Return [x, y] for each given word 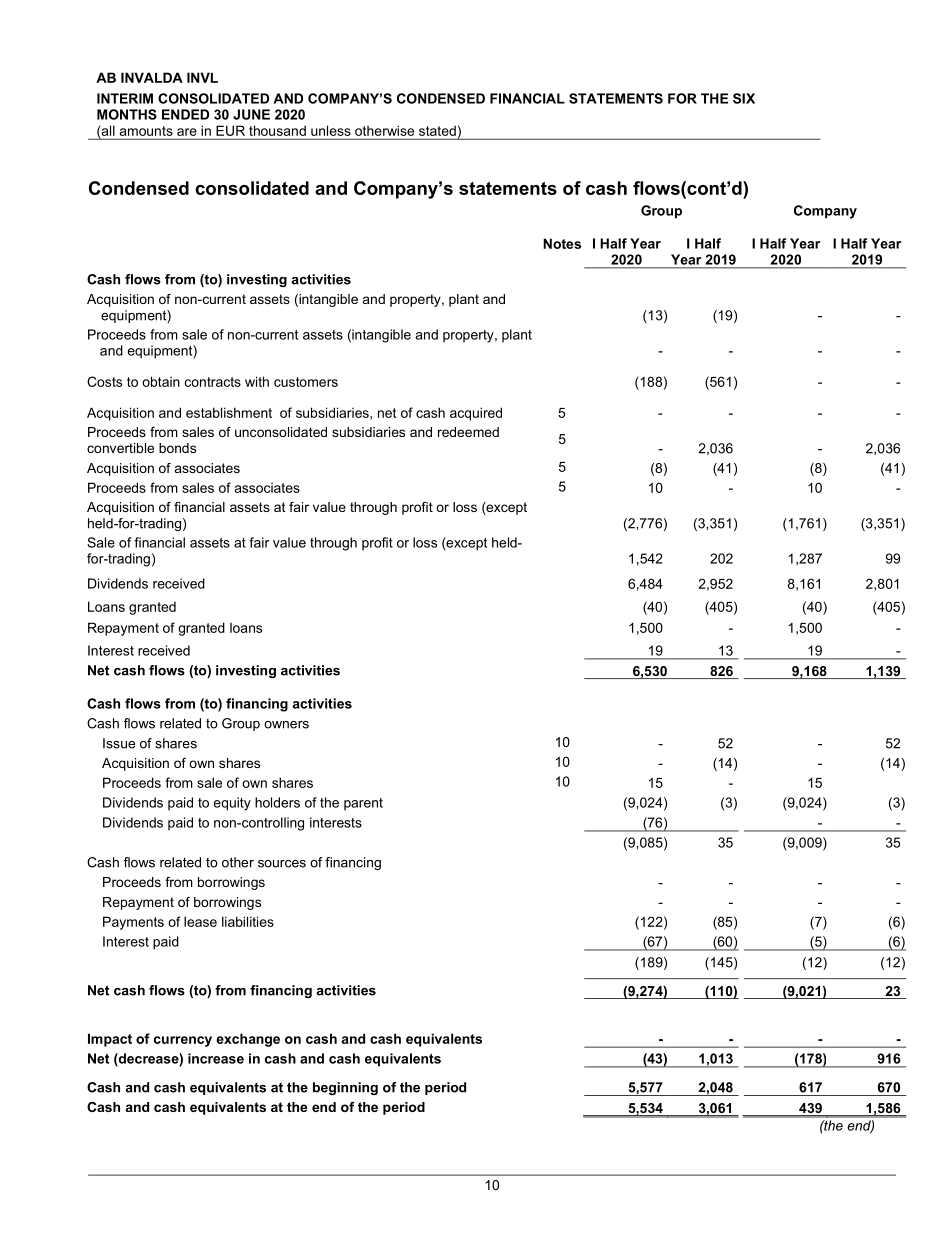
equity [232, 804]
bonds [177, 448]
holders [277, 802]
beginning [345, 1088]
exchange [248, 1040]
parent [363, 804]
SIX [744, 98]
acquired [476, 414]
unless [331, 131]
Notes [562, 243]
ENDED [185, 114]
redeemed [468, 432]
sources [282, 864]
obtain [161, 381]
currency [183, 1041]
